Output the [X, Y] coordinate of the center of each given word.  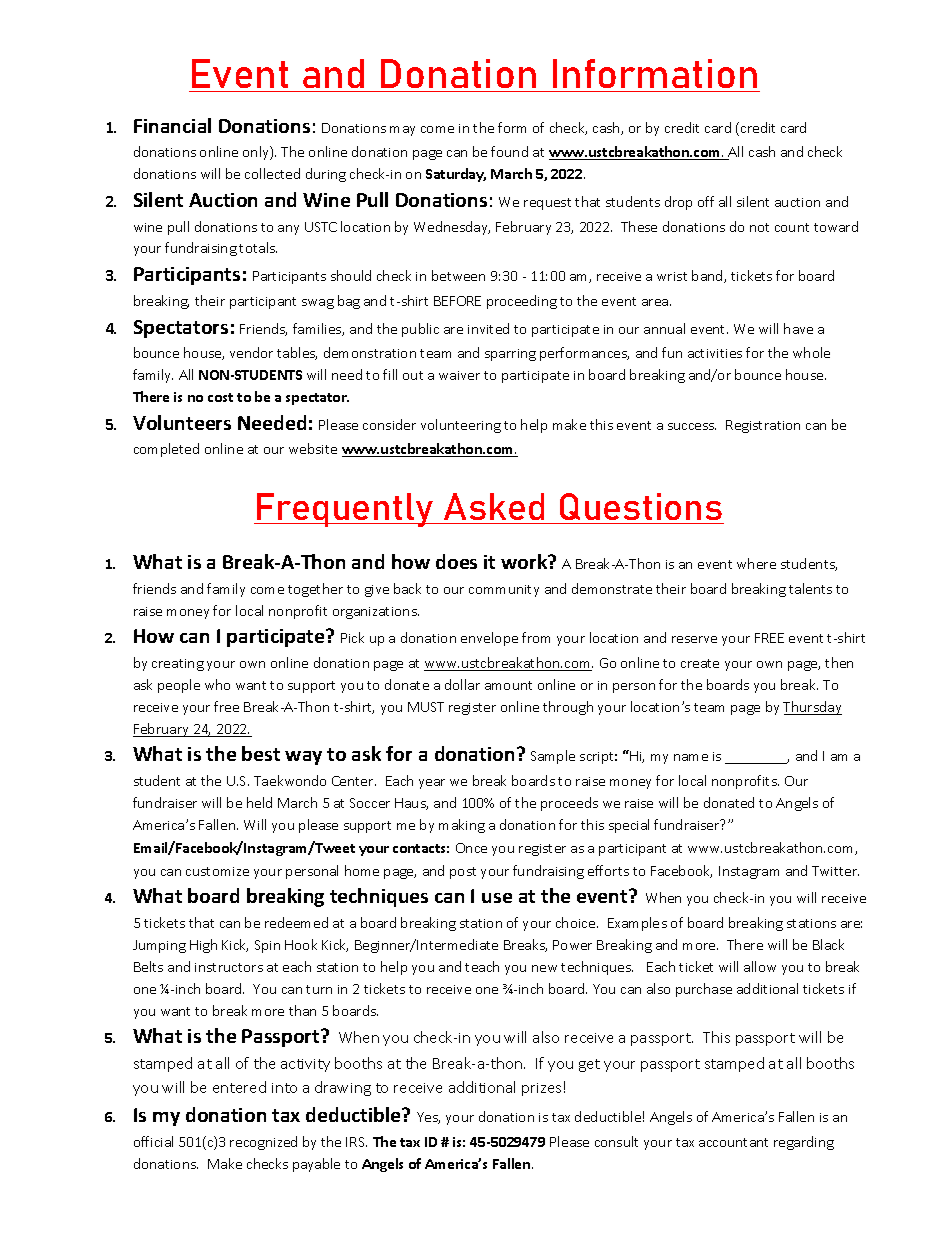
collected [272, 173]
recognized [263, 1143]
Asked [494, 508]
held [259, 802]
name [691, 757]
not [759, 227]
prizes [541, 1089]
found [509, 151]
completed [166, 450]
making [462, 826]
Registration [763, 426]
